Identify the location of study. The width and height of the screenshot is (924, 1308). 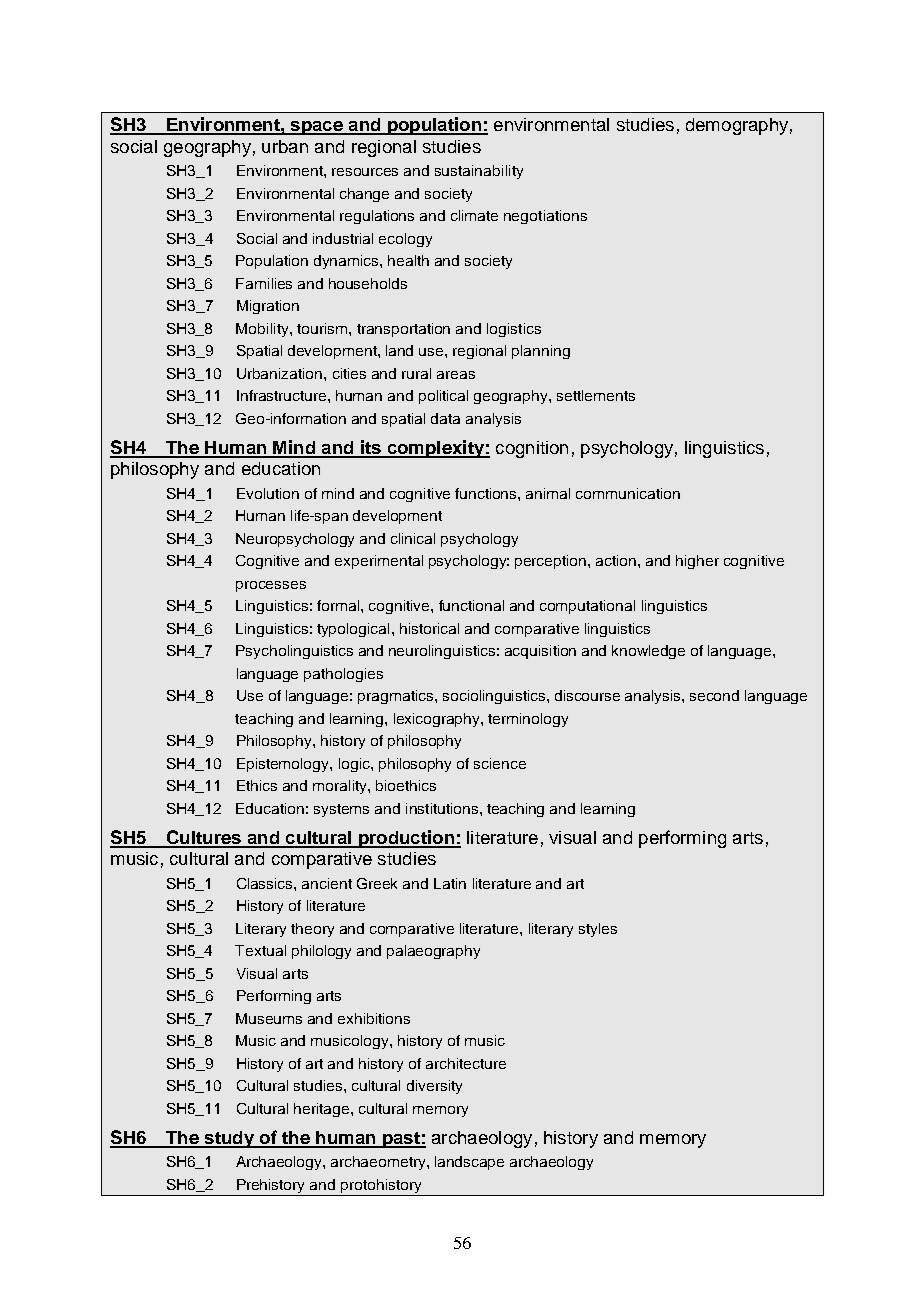
(229, 1139).
